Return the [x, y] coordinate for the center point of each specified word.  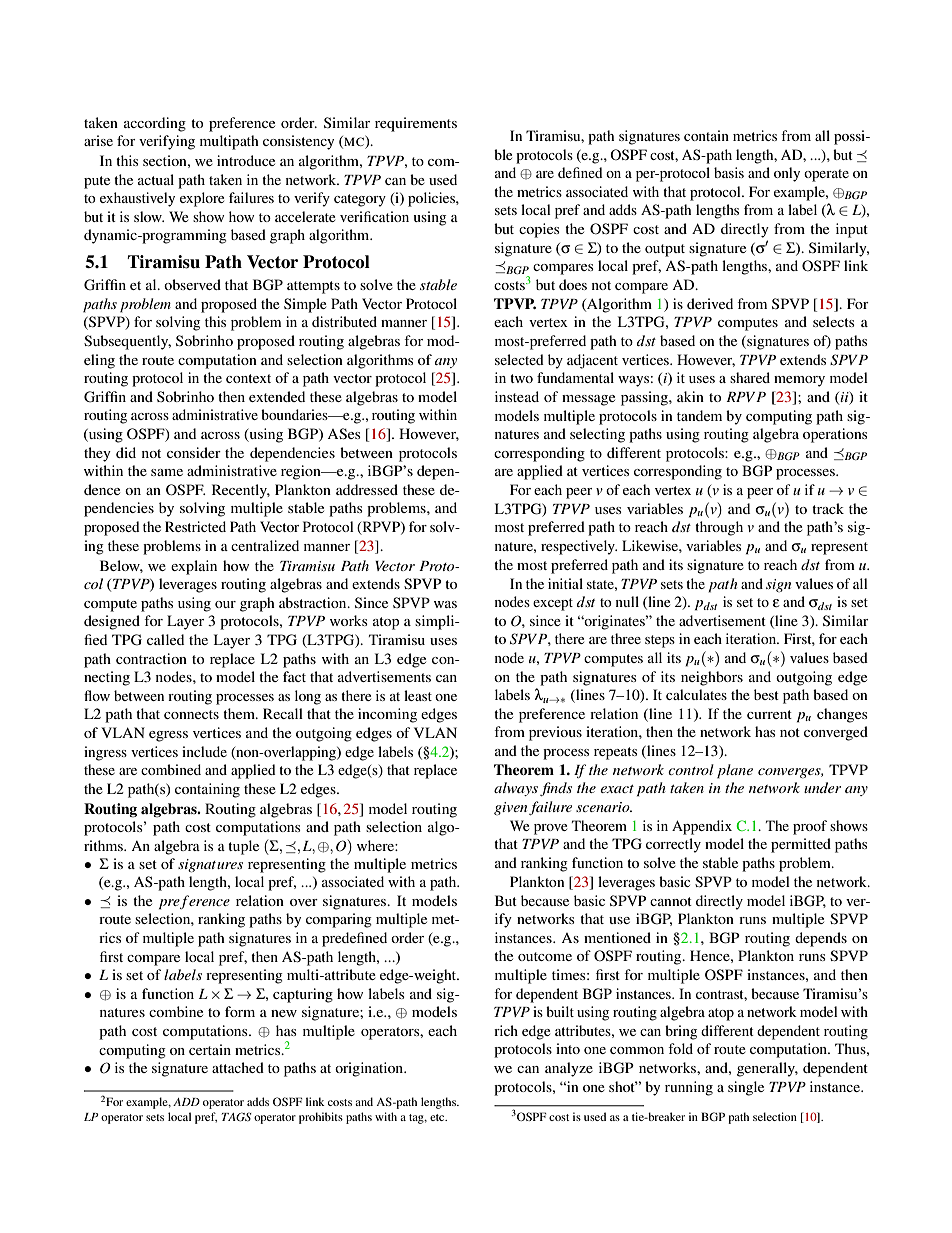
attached [238, 1067]
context [248, 378]
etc [438, 1117]
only [787, 174]
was [445, 604]
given [510, 808]
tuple [243, 847]
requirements [416, 124]
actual [156, 179]
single [746, 1088]
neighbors [712, 678]
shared [750, 377]
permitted [801, 845]
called [165, 639]
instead [517, 396]
